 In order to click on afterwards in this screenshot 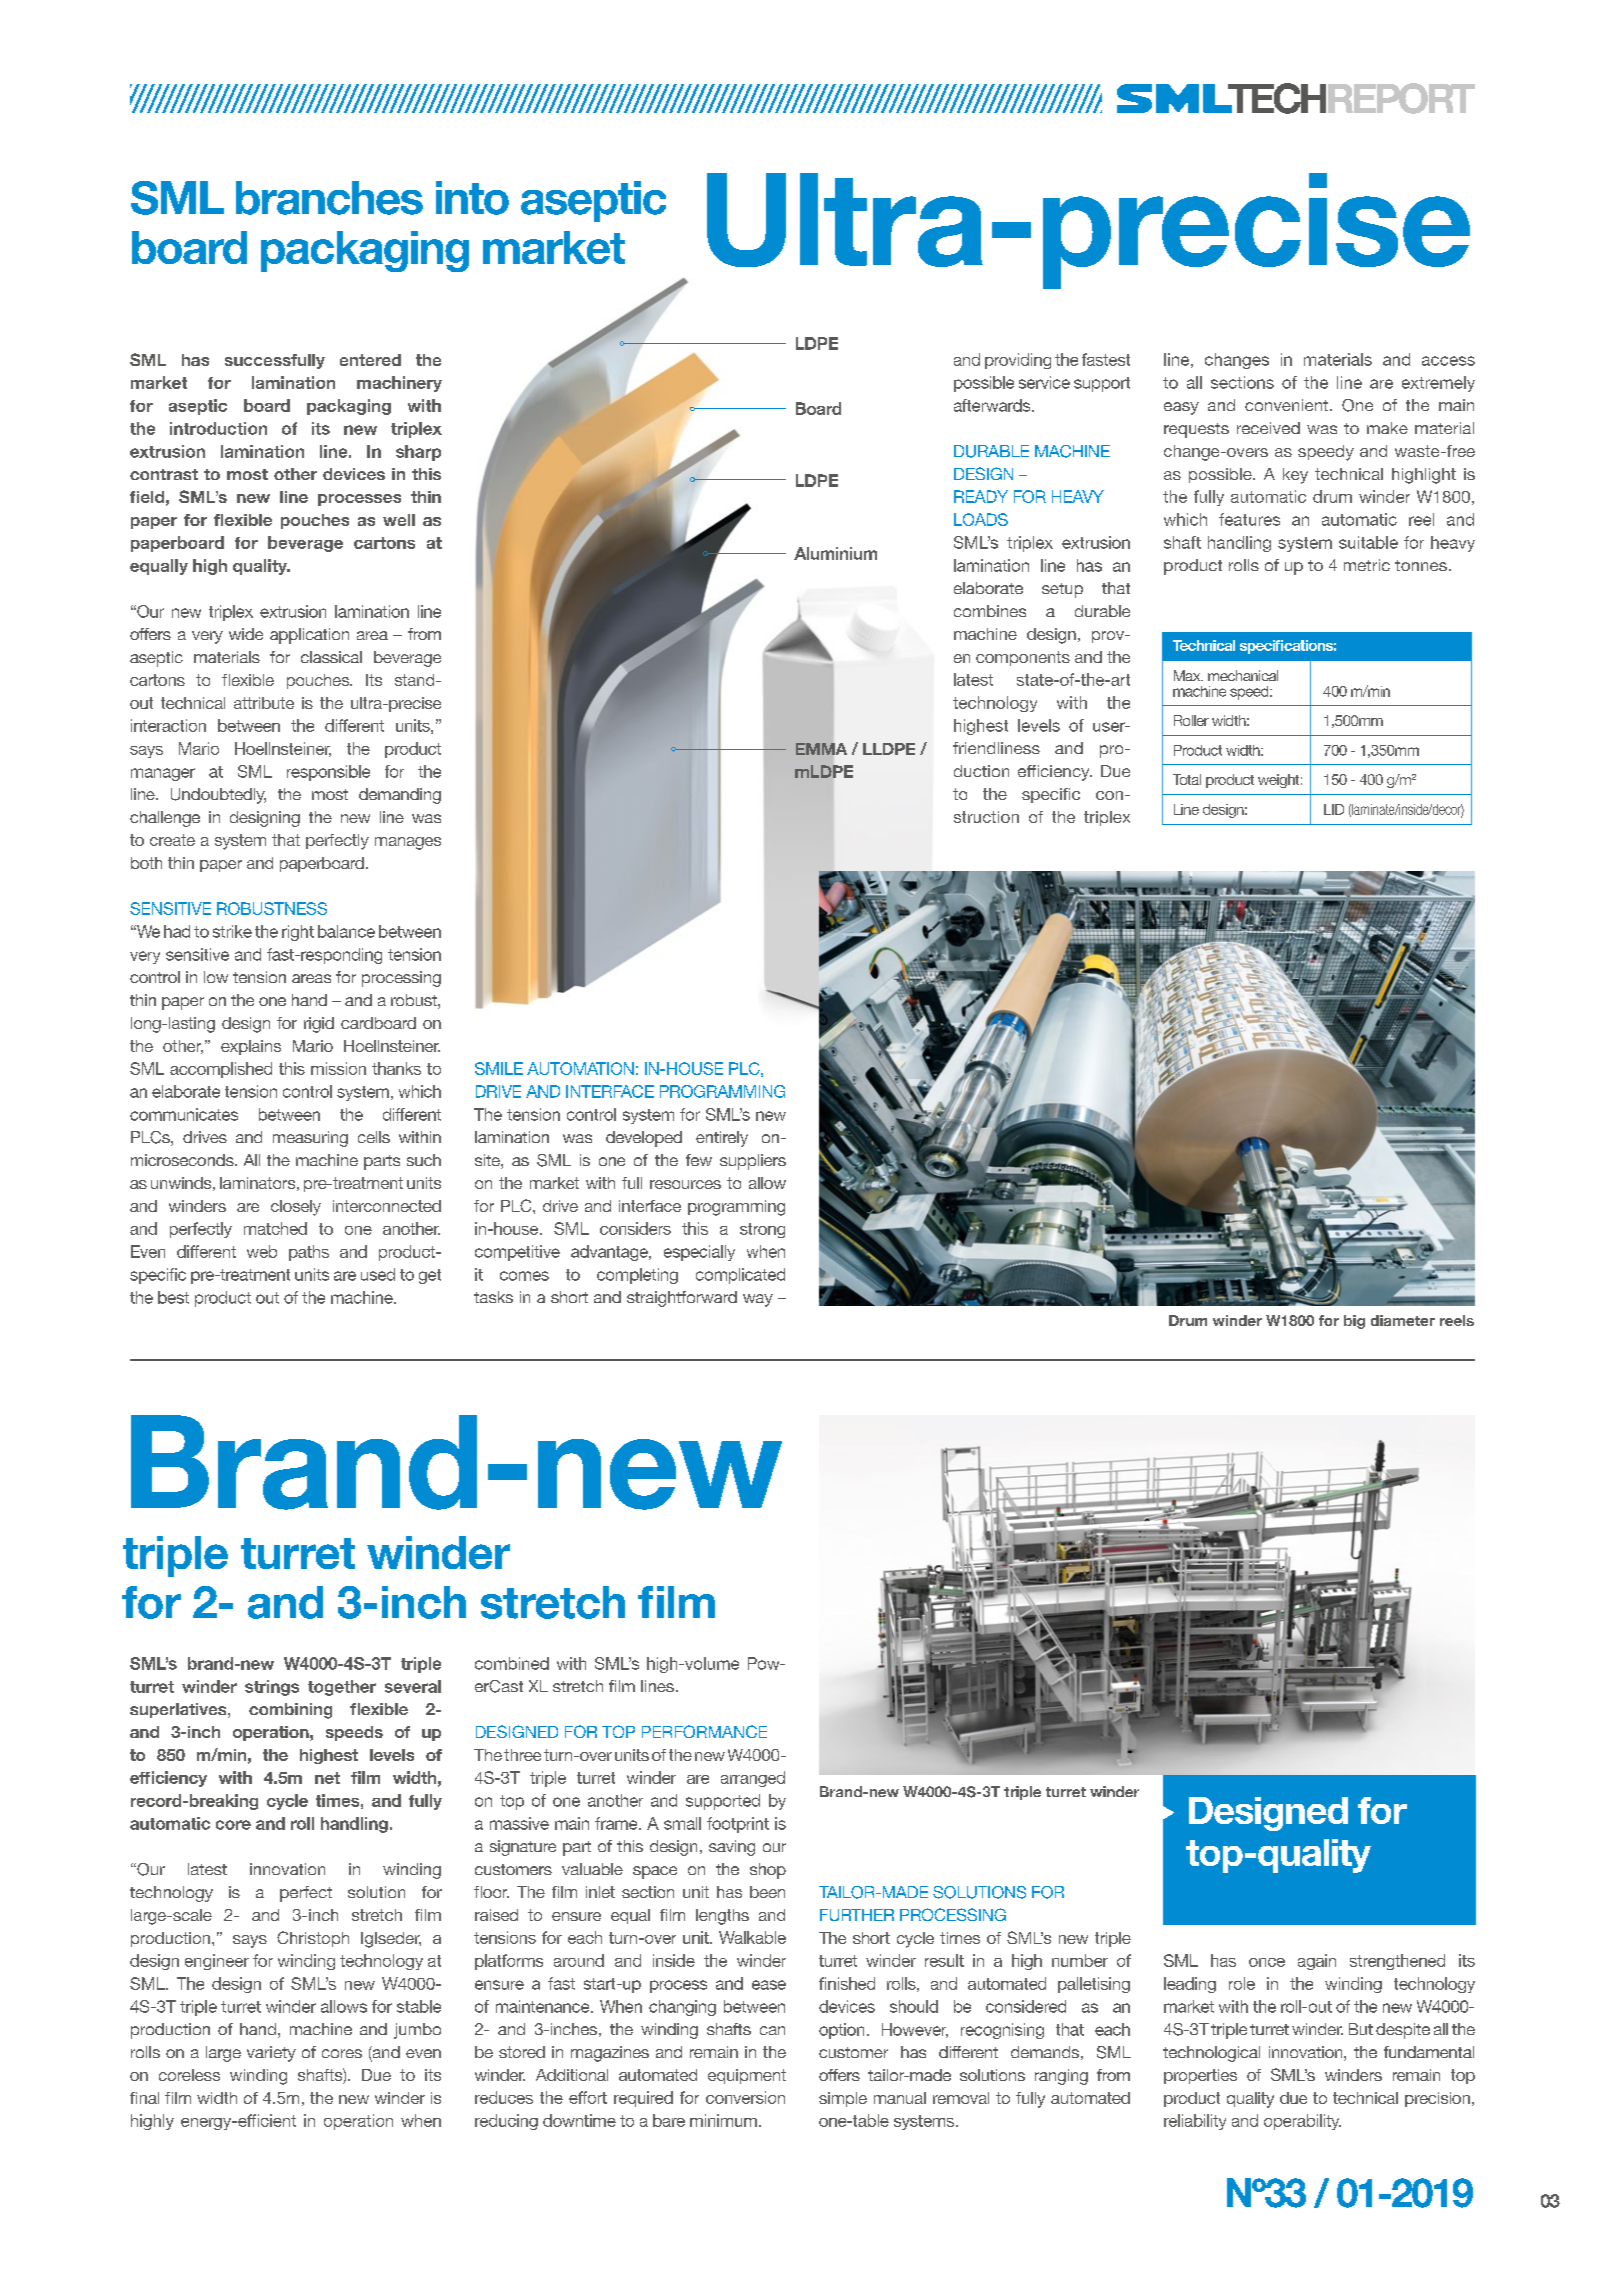, I will do `click(993, 405)`.
